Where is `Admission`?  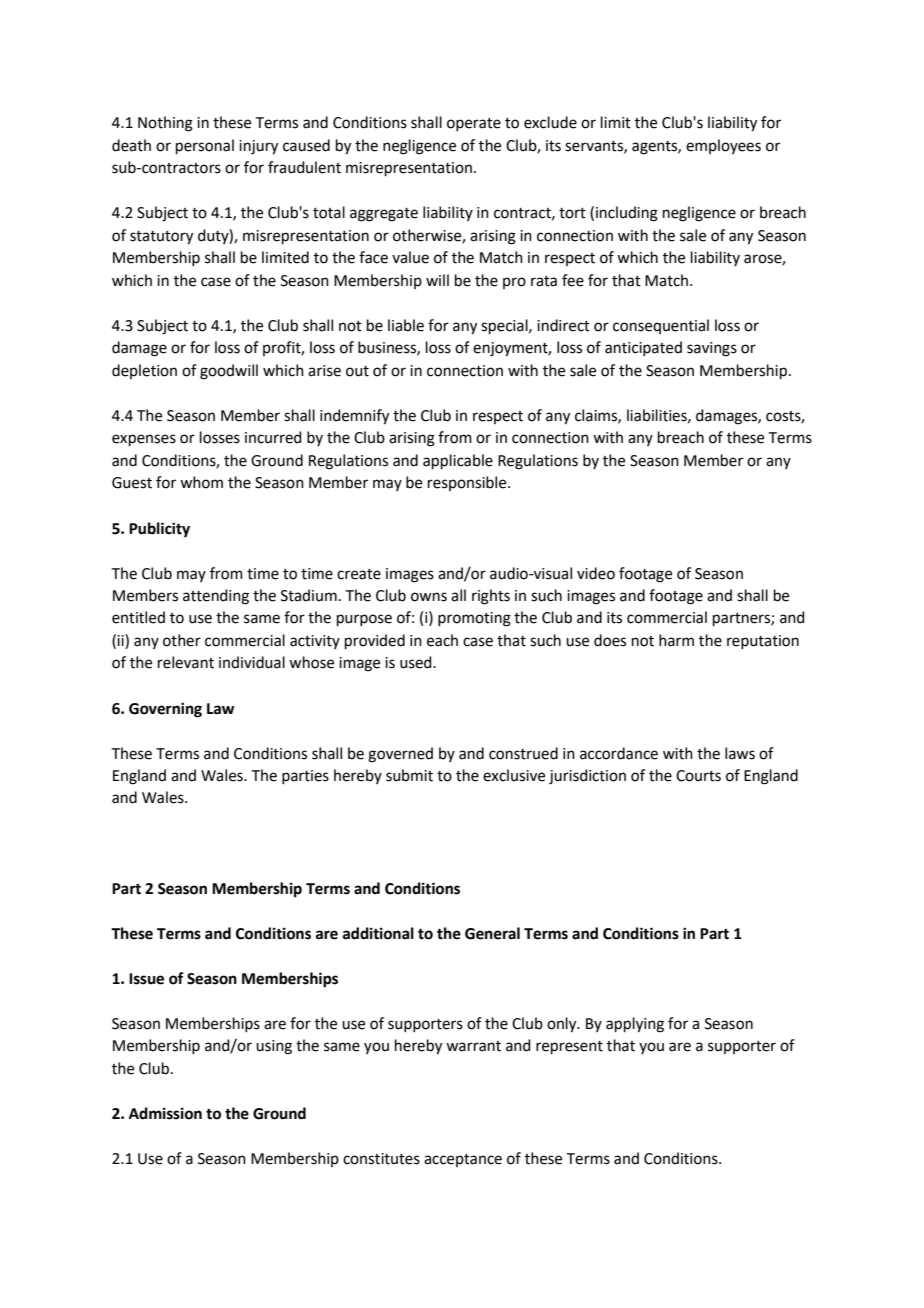 Admission is located at coordinates (165, 1113).
